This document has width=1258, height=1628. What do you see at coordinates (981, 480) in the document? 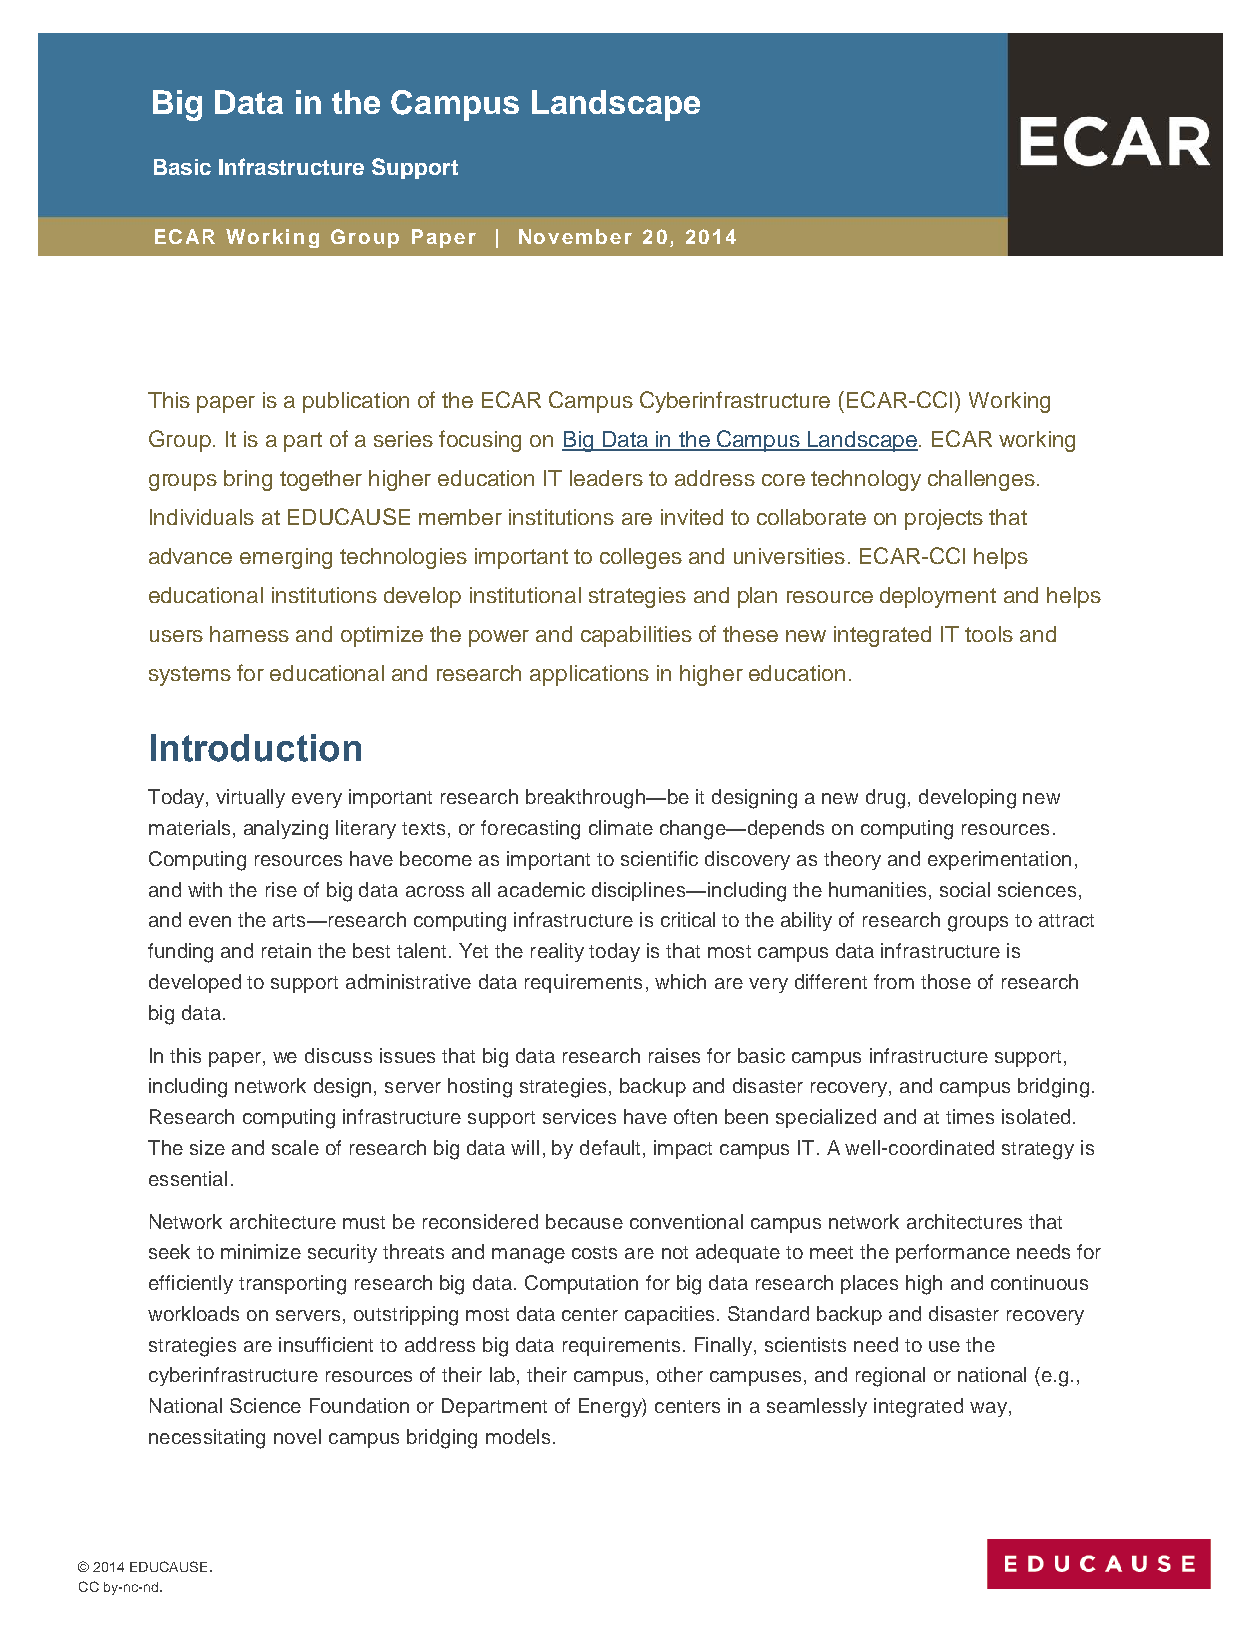
I see `challenges` at bounding box center [981, 480].
